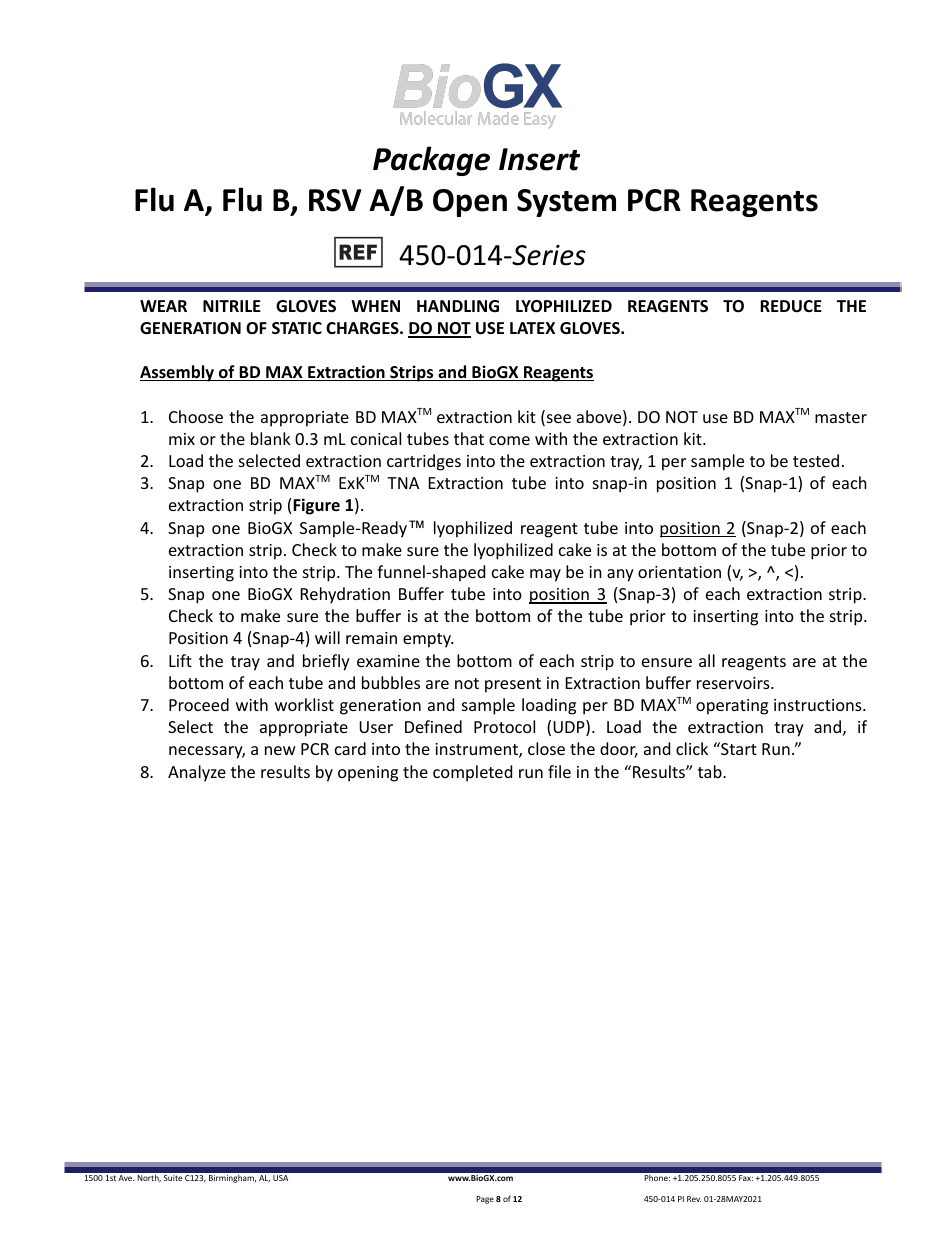 The height and width of the screenshot is (1233, 952). Describe the element at coordinates (841, 417) in the screenshot. I see `master` at that location.
